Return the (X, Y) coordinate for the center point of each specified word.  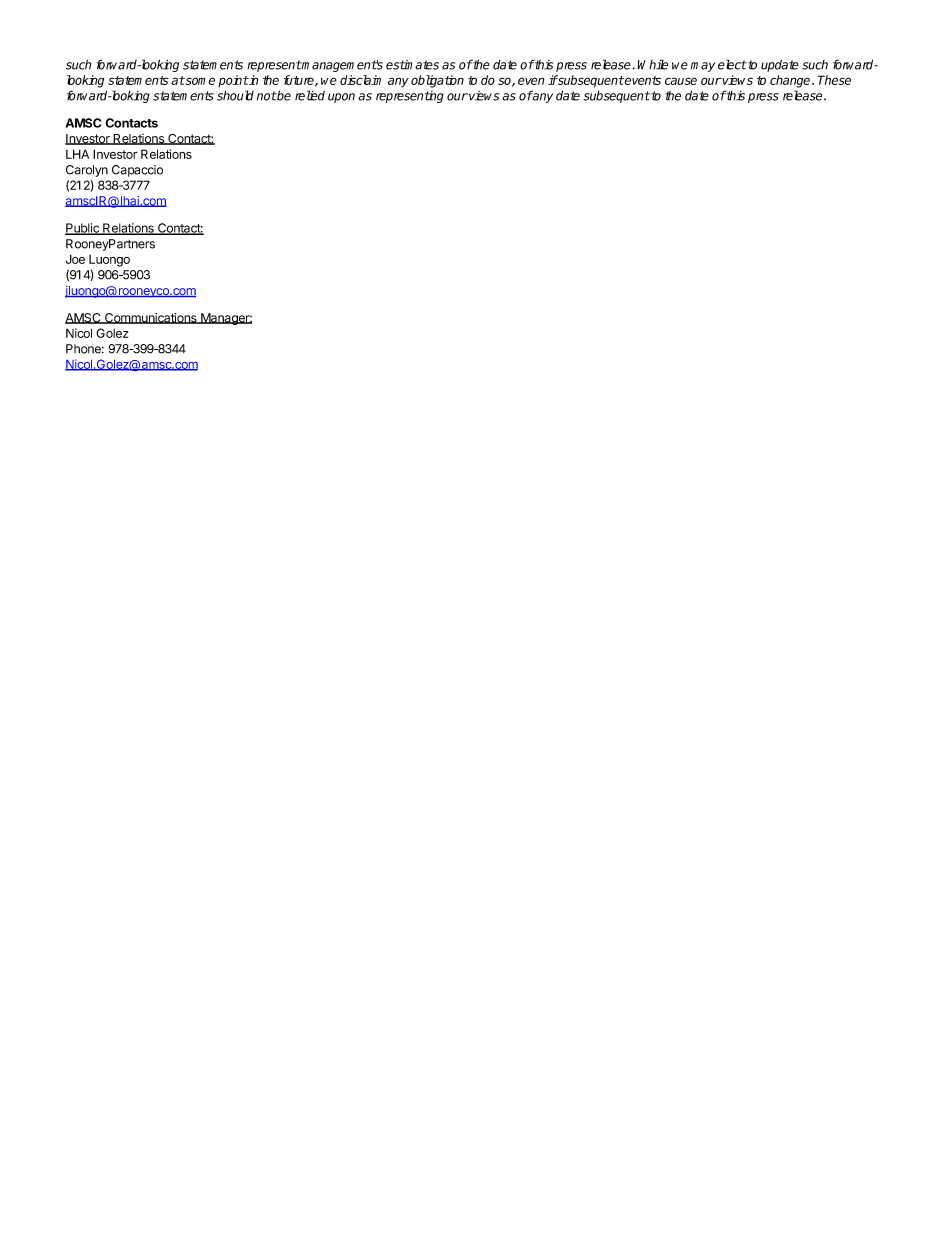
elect (732, 64)
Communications (151, 318)
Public (83, 229)
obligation (437, 81)
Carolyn (87, 171)
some (199, 81)
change (791, 81)
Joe (75, 259)
